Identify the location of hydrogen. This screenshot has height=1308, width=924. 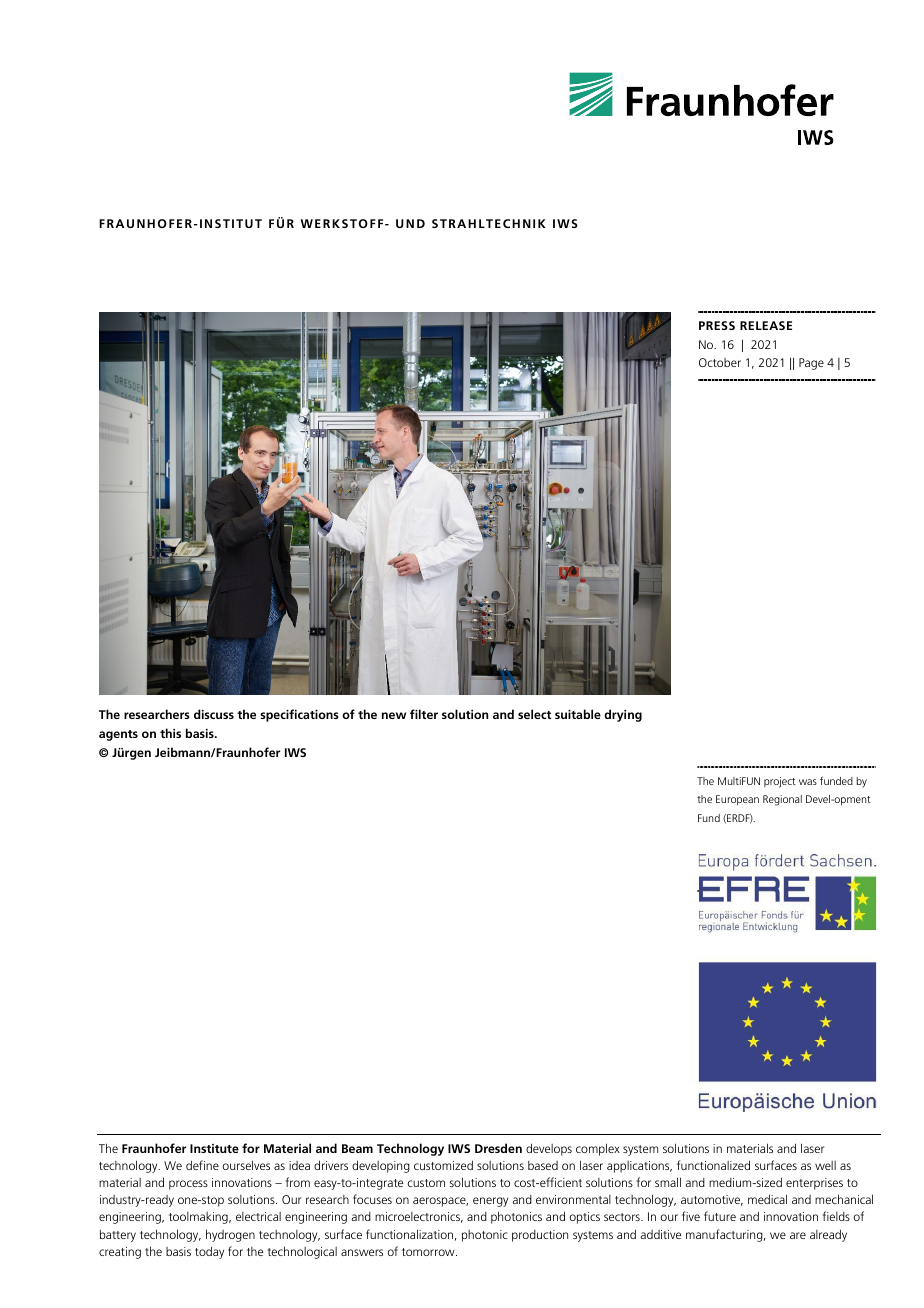
(230, 1235).
